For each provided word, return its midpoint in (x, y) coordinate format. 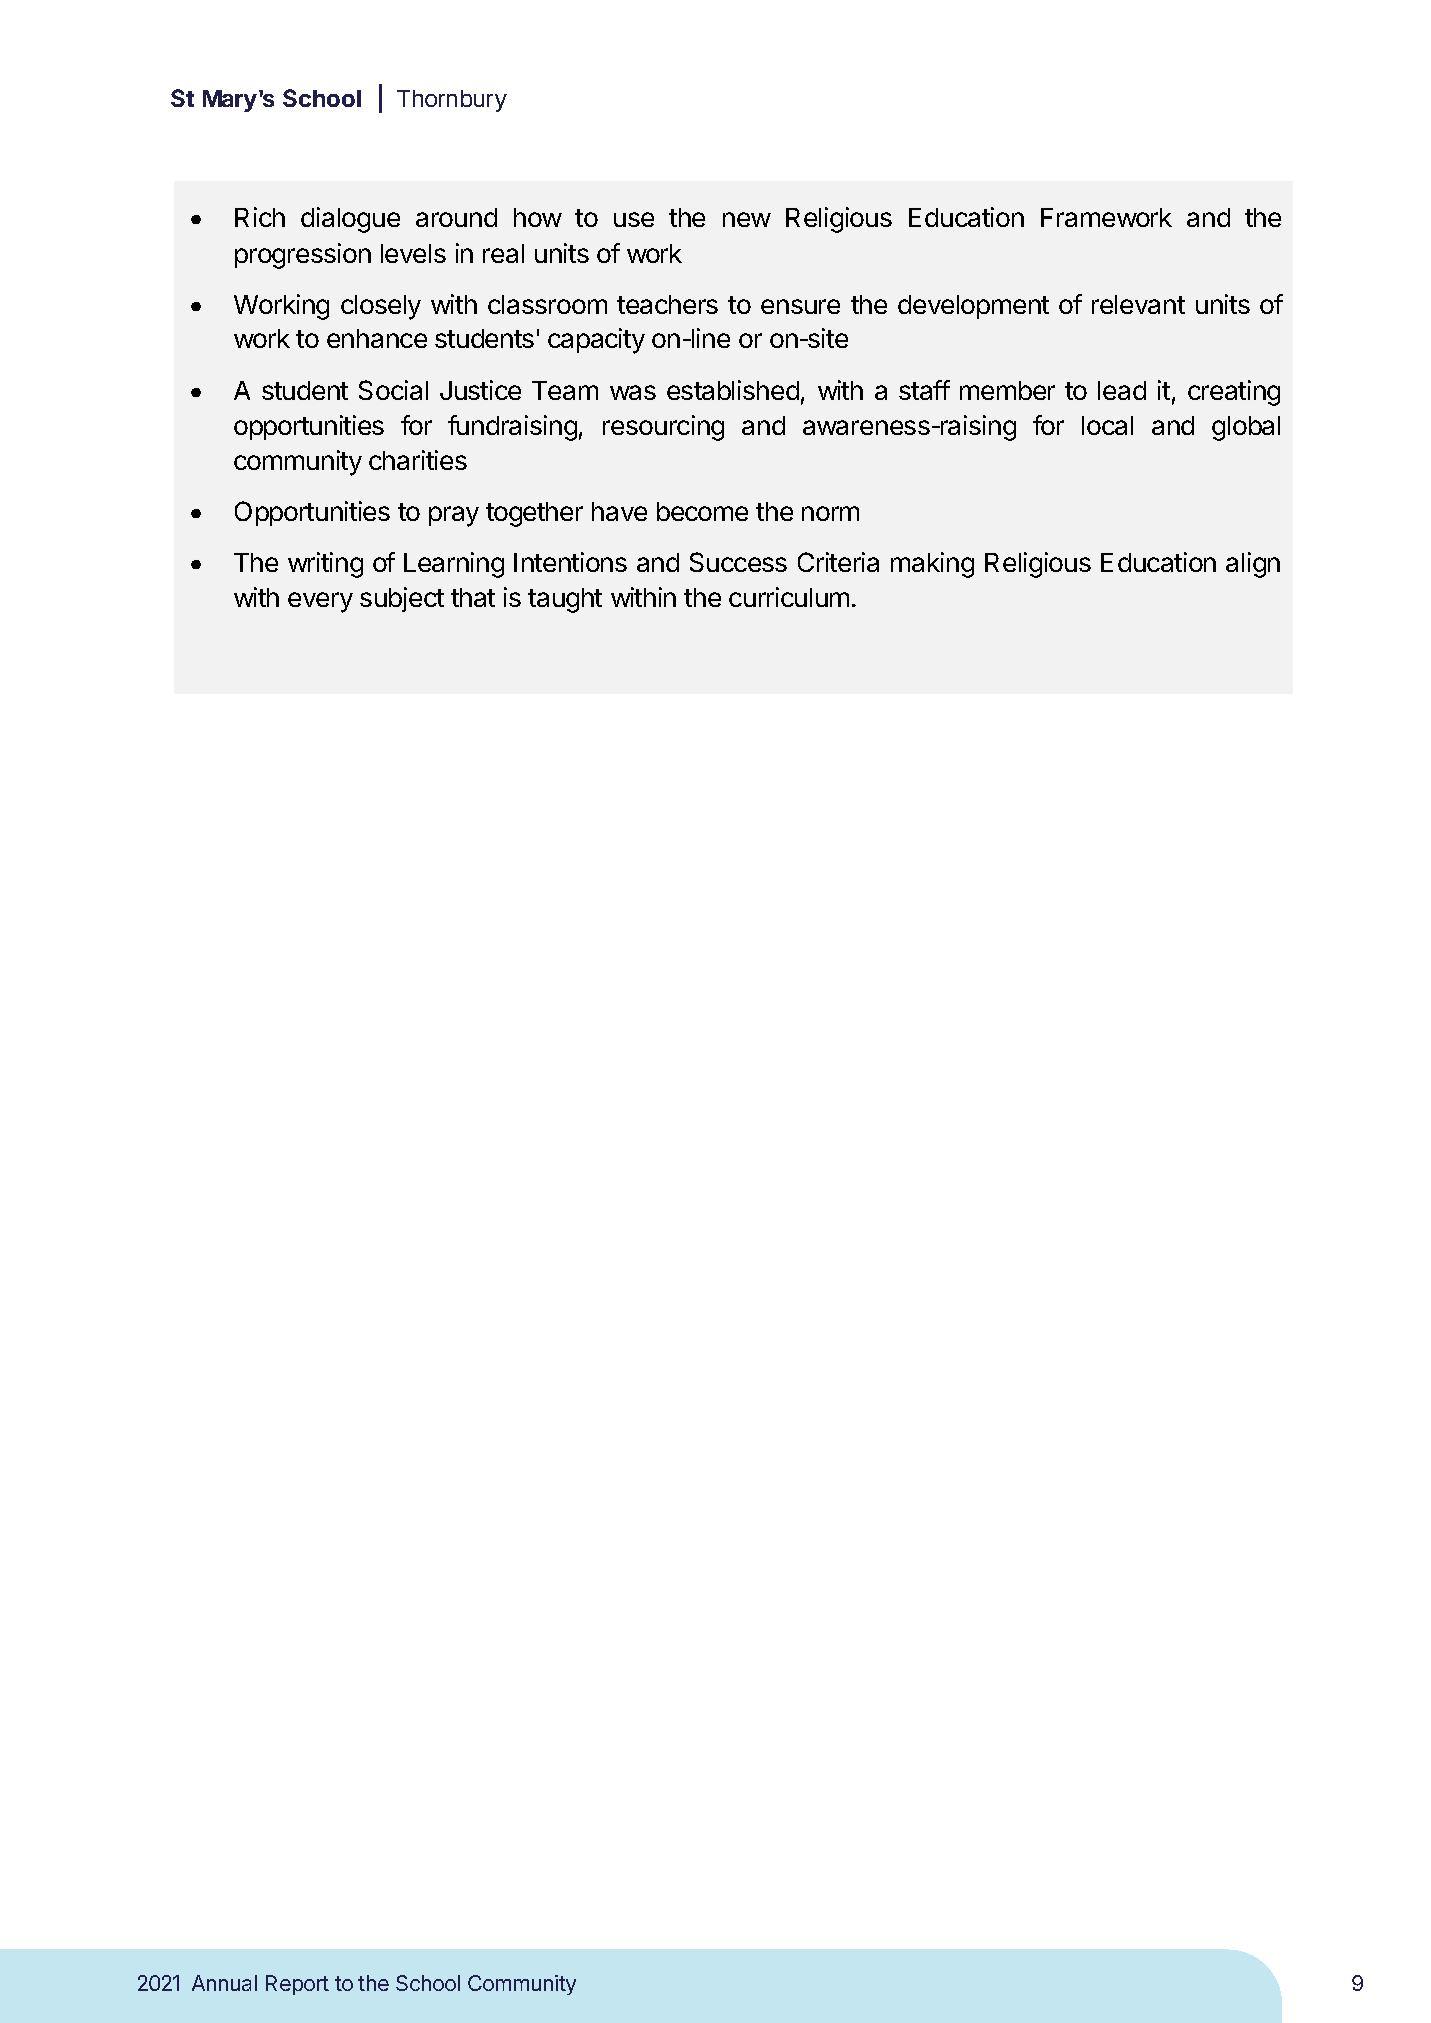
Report (297, 1985)
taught (565, 600)
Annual (224, 1983)
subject (402, 599)
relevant (1138, 304)
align (1253, 565)
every (320, 602)
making (932, 565)
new (747, 219)
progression (303, 256)
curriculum (789, 597)
